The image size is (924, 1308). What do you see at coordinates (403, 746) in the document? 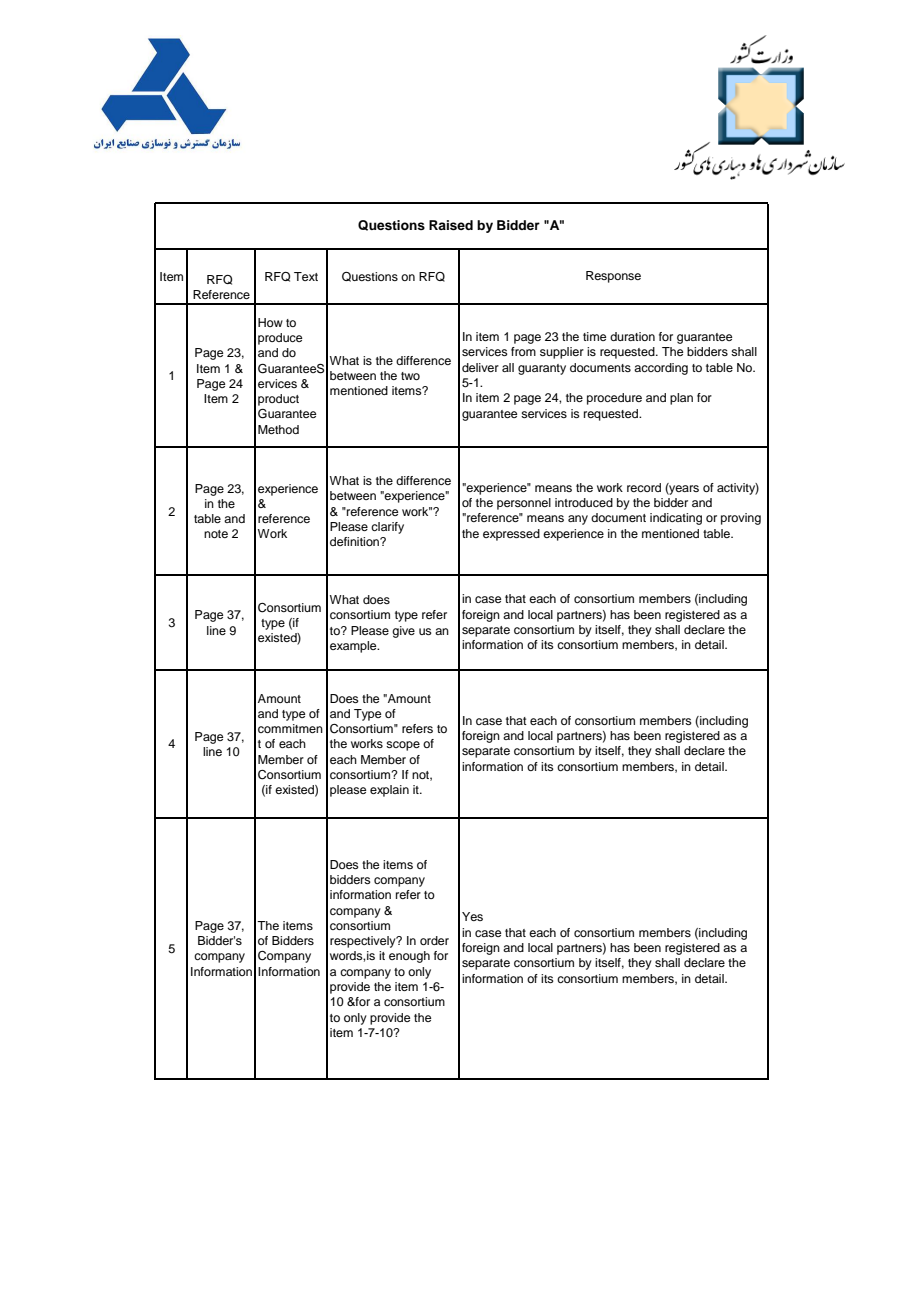
I see `scope` at bounding box center [403, 746].
